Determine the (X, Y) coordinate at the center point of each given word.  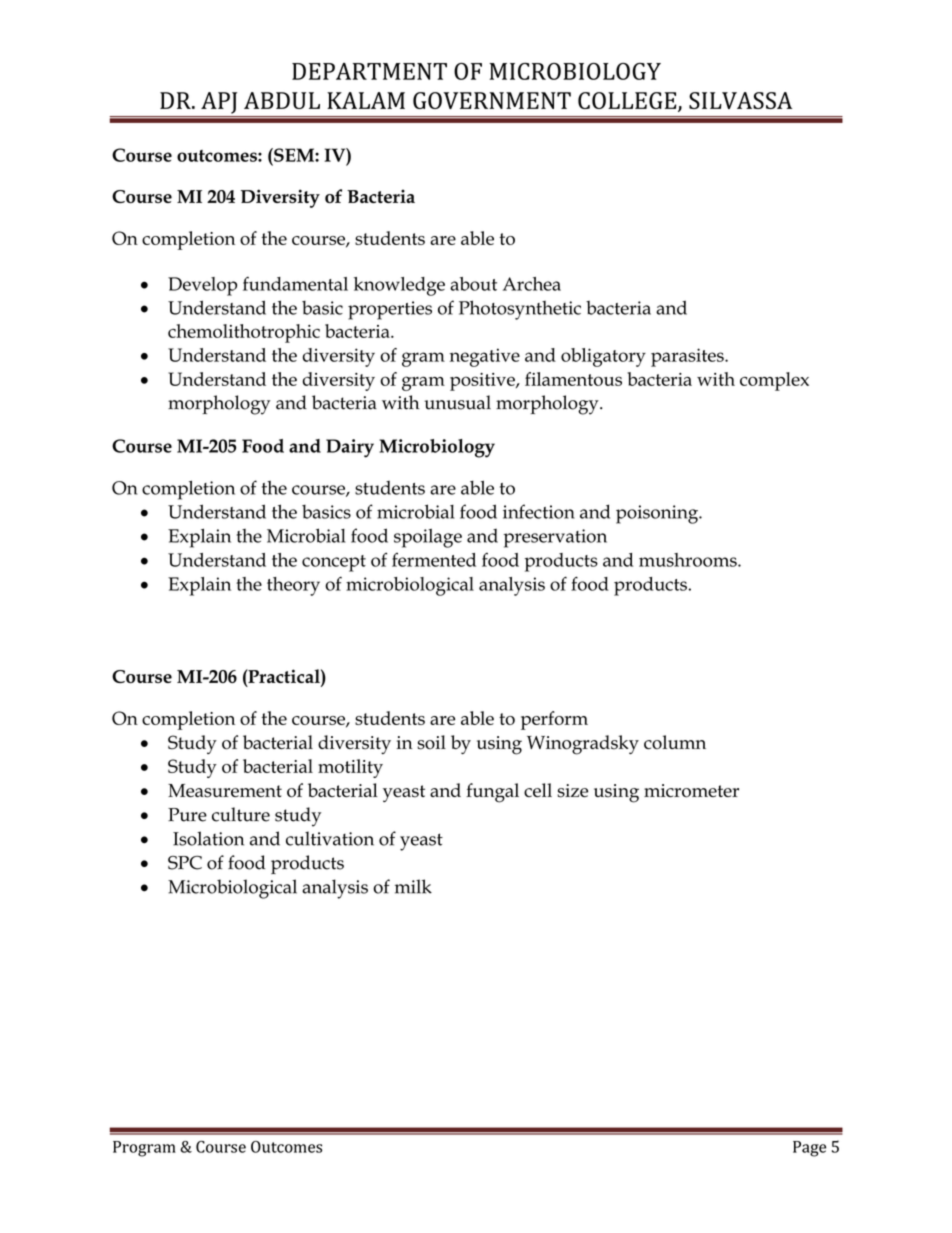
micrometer (691, 791)
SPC (185, 863)
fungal (492, 793)
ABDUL (282, 100)
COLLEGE (628, 102)
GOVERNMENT (492, 100)
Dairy (350, 448)
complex (774, 381)
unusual (457, 402)
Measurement (225, 791)
